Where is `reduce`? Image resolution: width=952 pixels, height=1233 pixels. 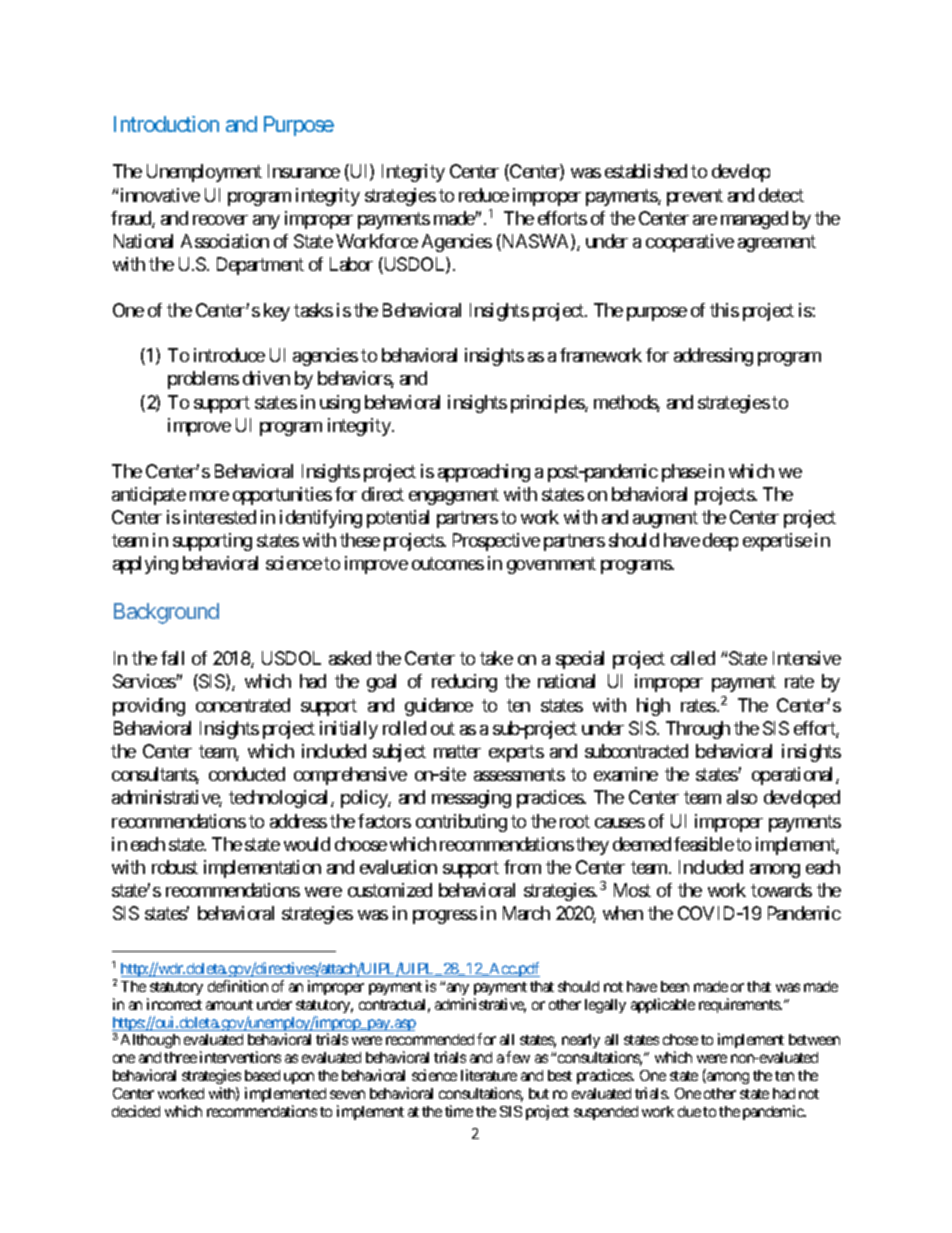 reduce is located at coordinates (484, 195).
